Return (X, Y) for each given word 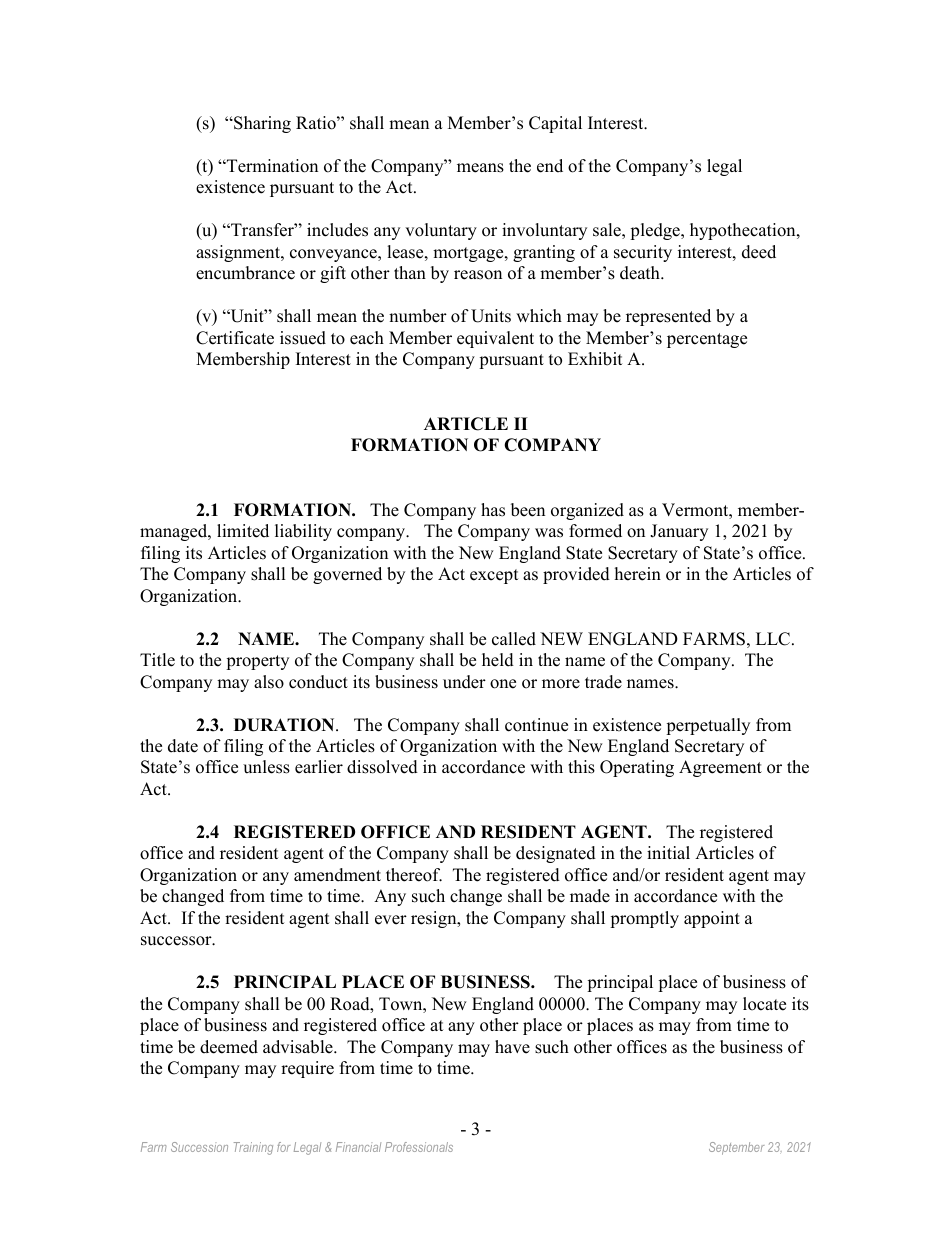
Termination (271, 166)
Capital (555, 124)
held (498, 660)
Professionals (419, 1147)
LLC (773, 639)
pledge (656, 231)
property (257, 662)
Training (253, 1148)
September (736, 1148)
